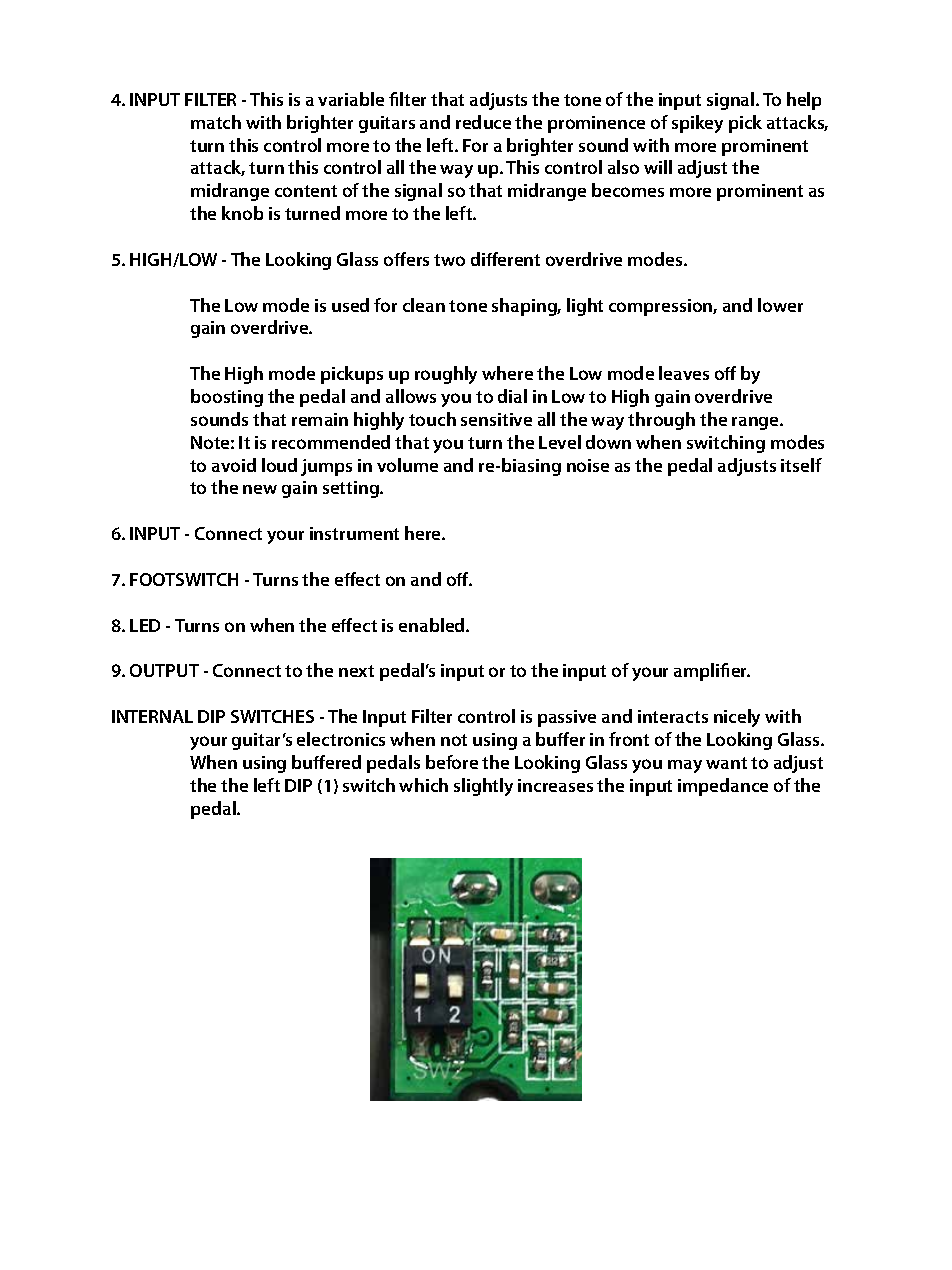 The image size is (952, 1270). What do you see at coordinates (234, 465) in the page?
I see `avoid` at bounding box center [234, 465].
